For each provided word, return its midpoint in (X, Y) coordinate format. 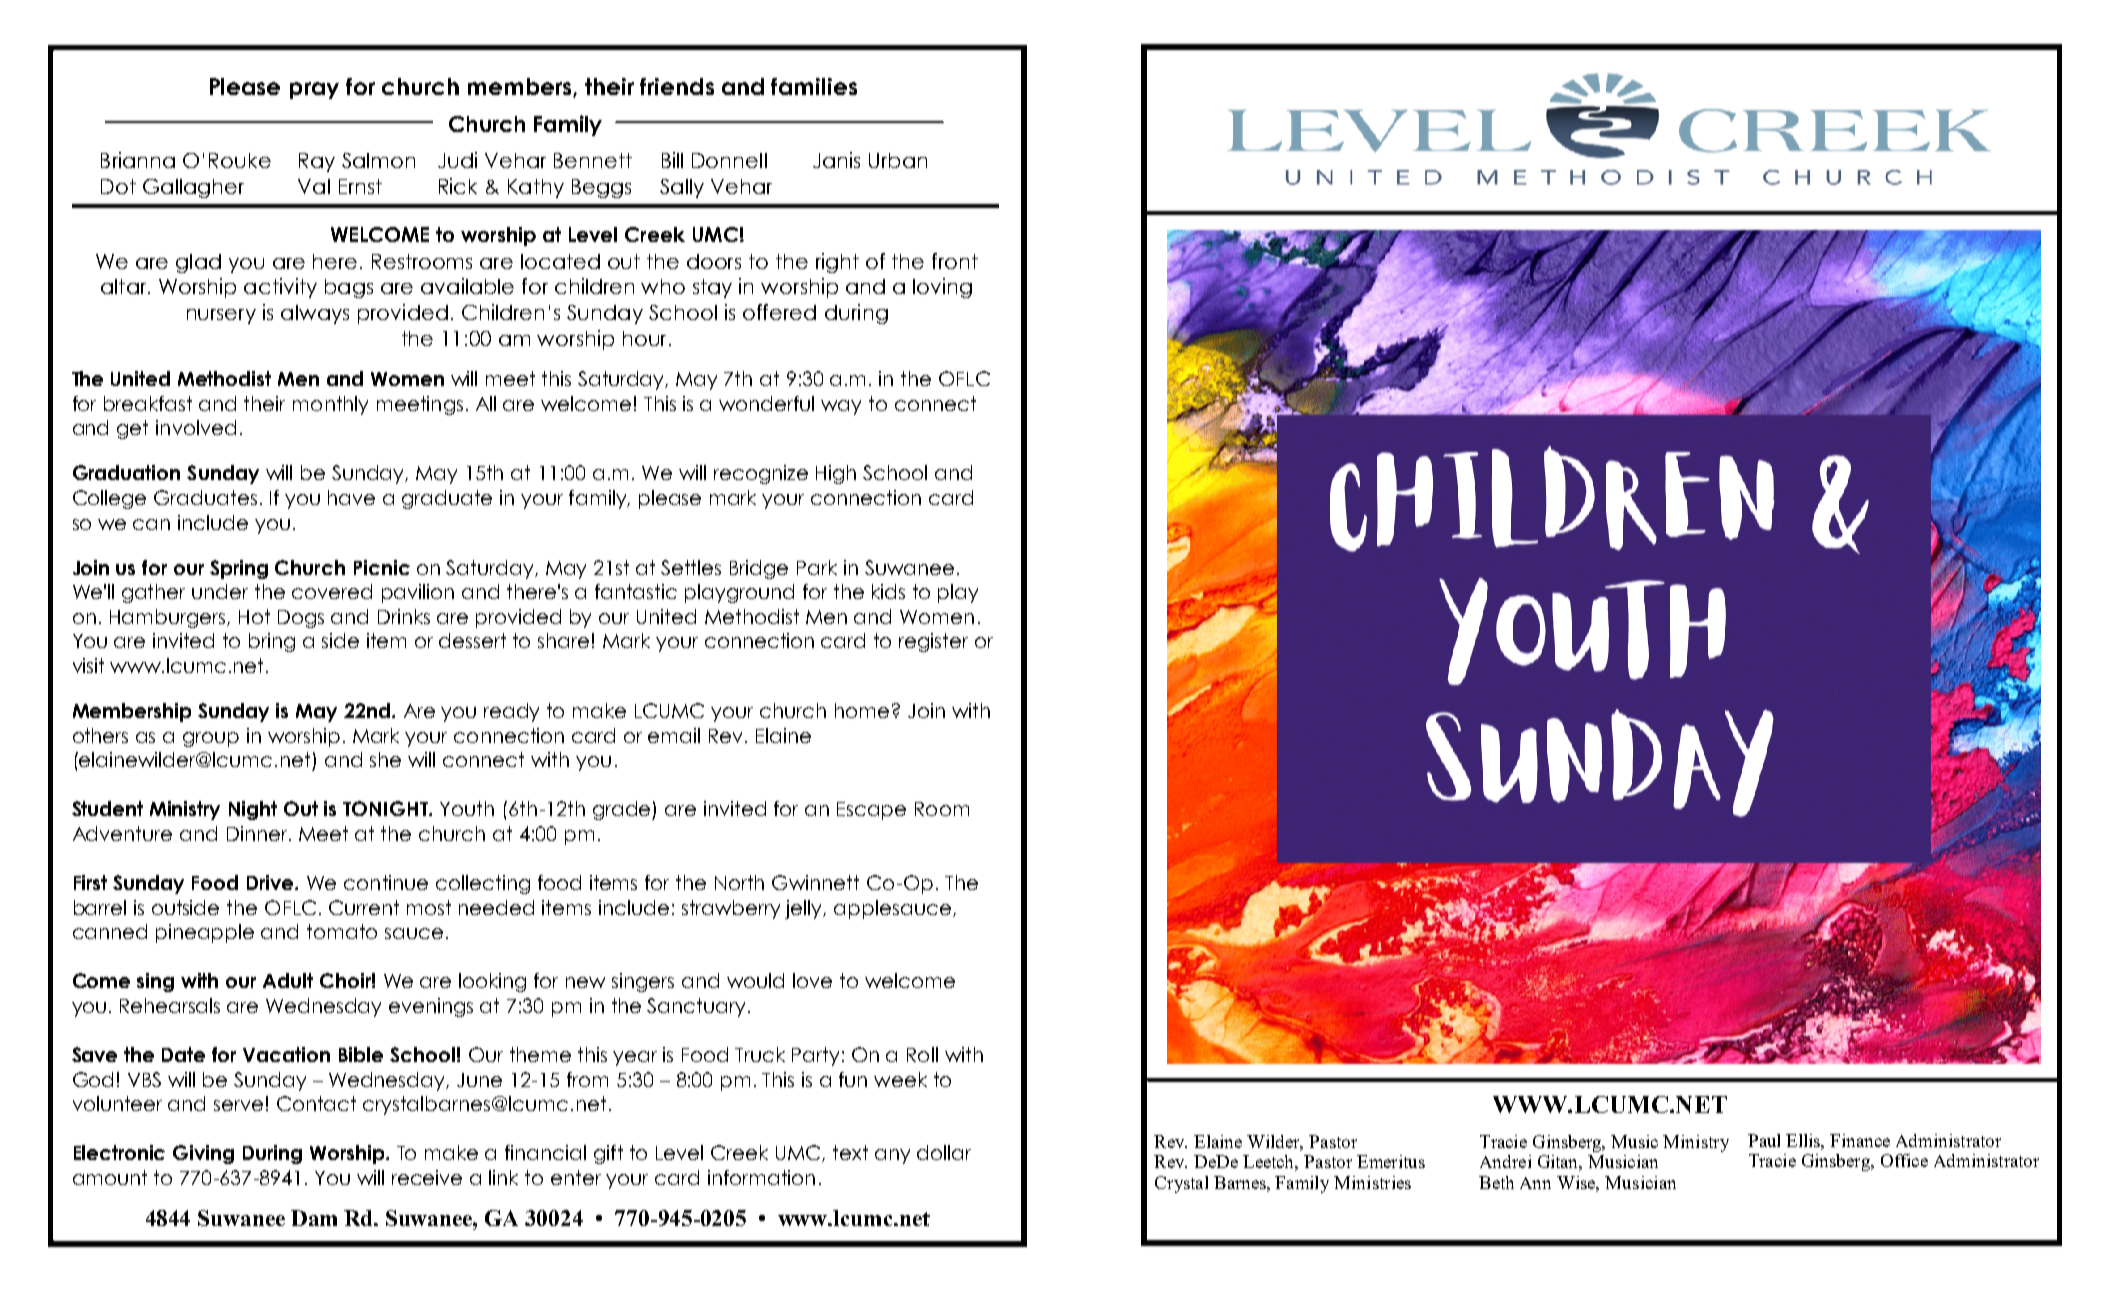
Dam (314, 1218)
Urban (898, 160)
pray (314, 90)
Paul (1764, 1140)
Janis (836, 160)
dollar (944, 1152)
